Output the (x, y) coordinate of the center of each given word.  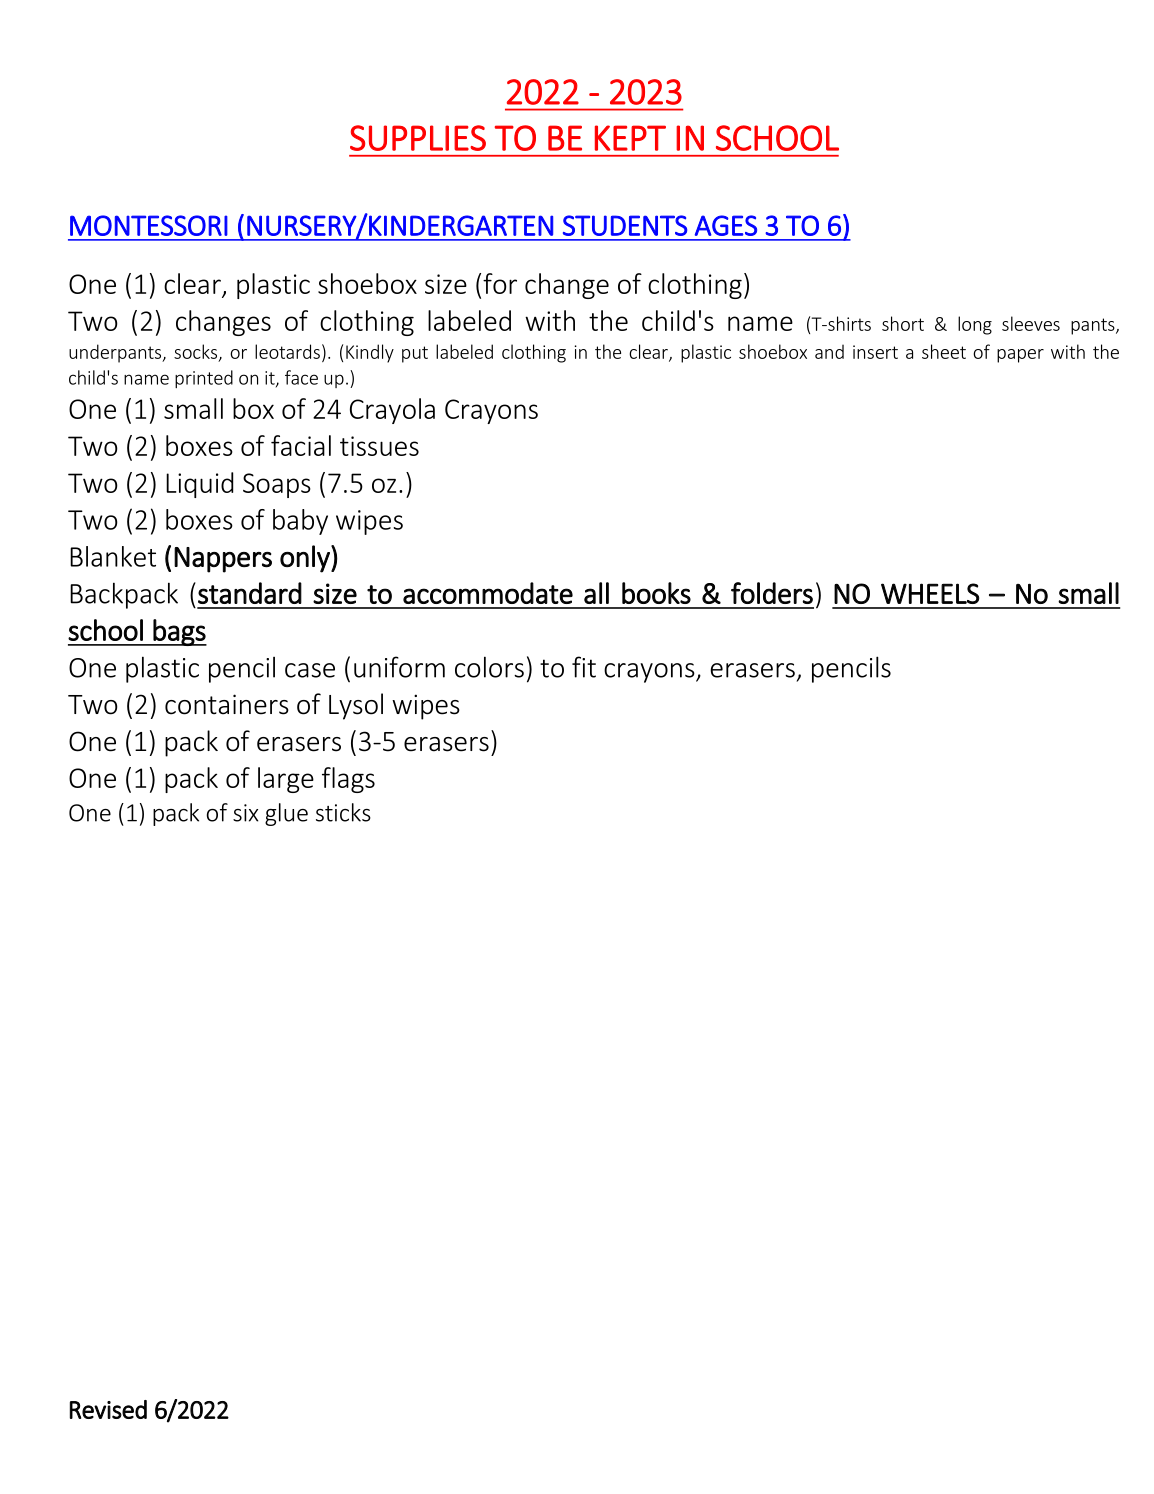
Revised (108, 1409)
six (245, 813)
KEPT (630, 138)
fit (584, 667)
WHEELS (930, 593)
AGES (726, 225)
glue (286, 814)
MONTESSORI (149, 225)
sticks (343, 812)
